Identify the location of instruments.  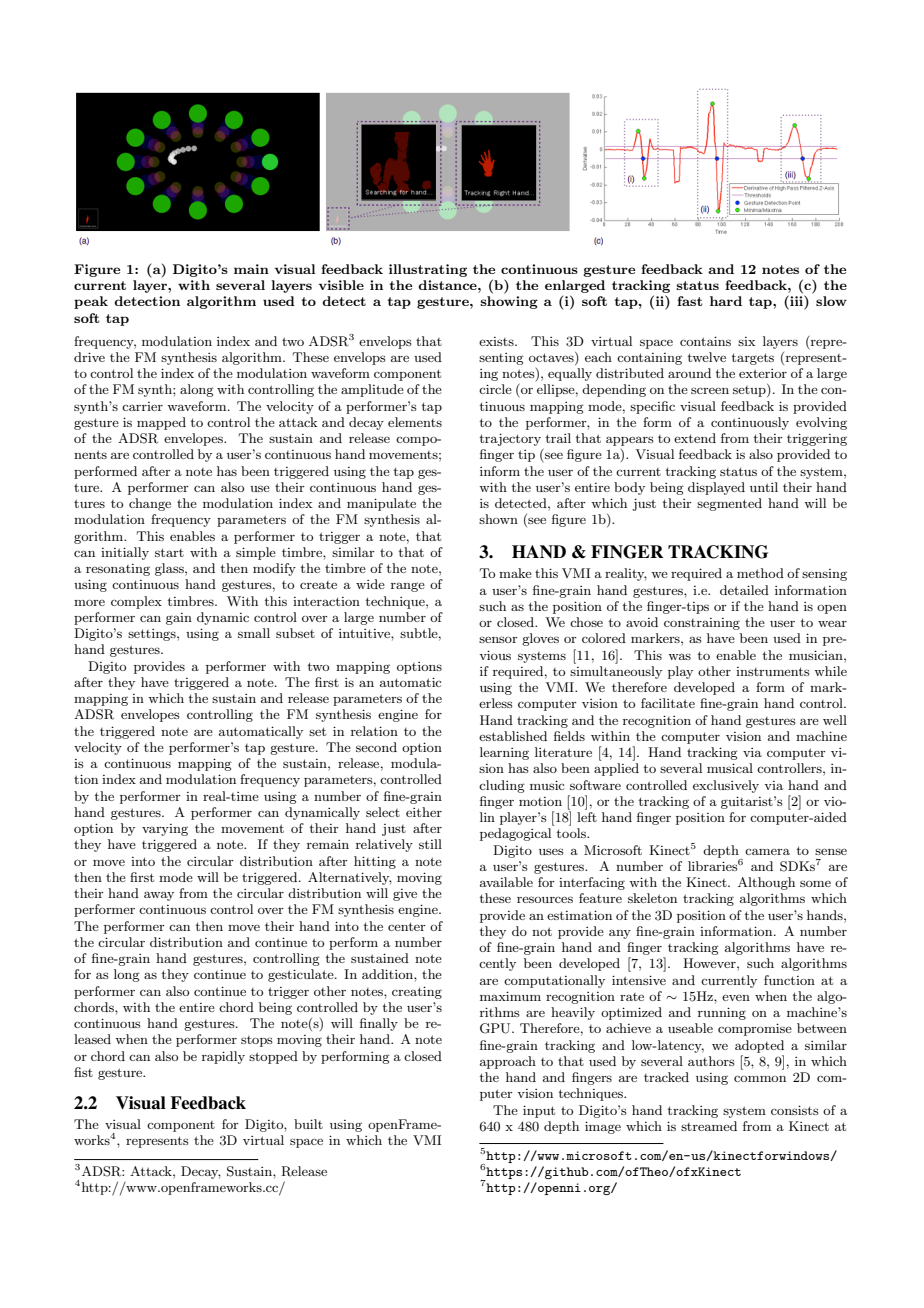
(773, 671).
